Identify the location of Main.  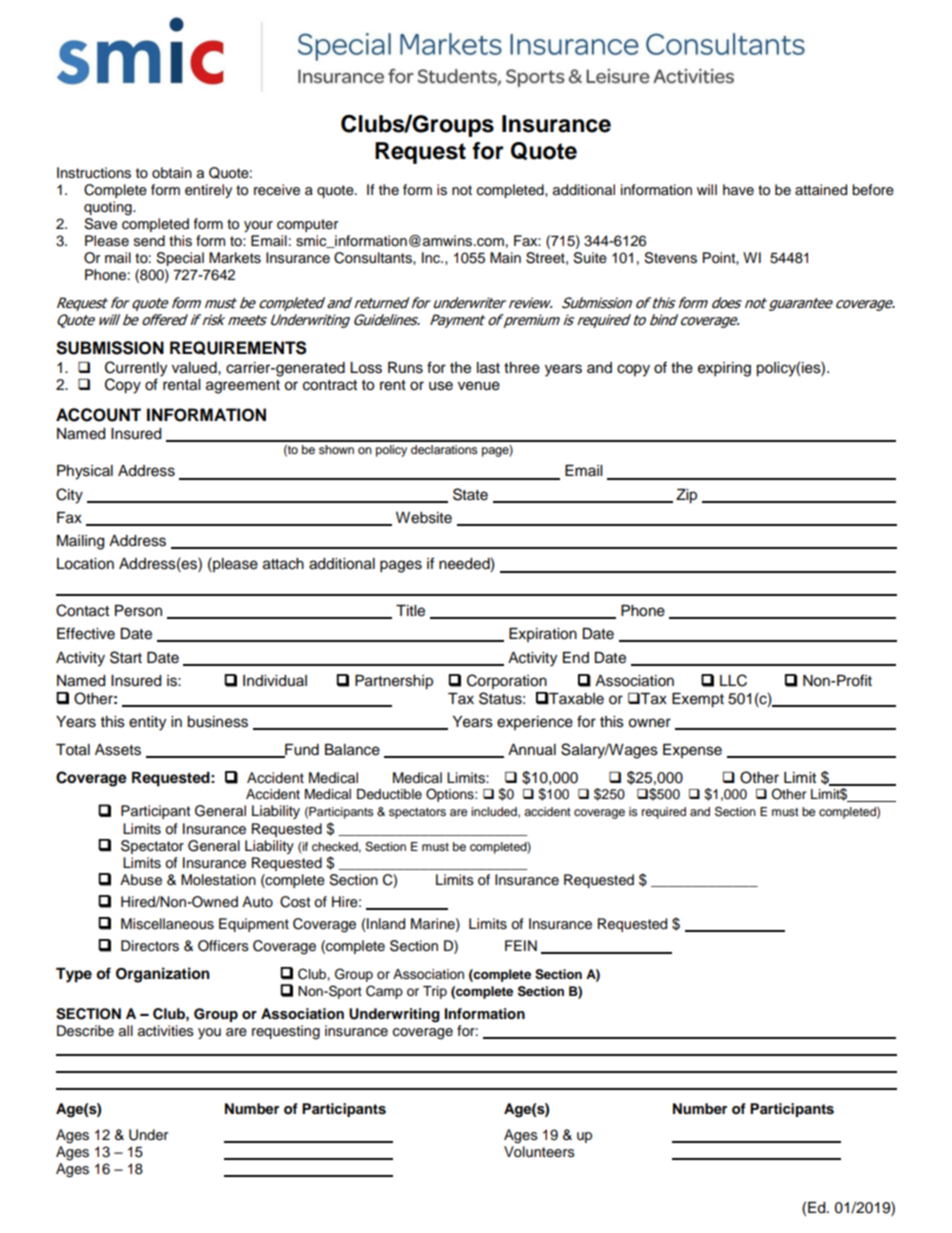
(505, 257).
